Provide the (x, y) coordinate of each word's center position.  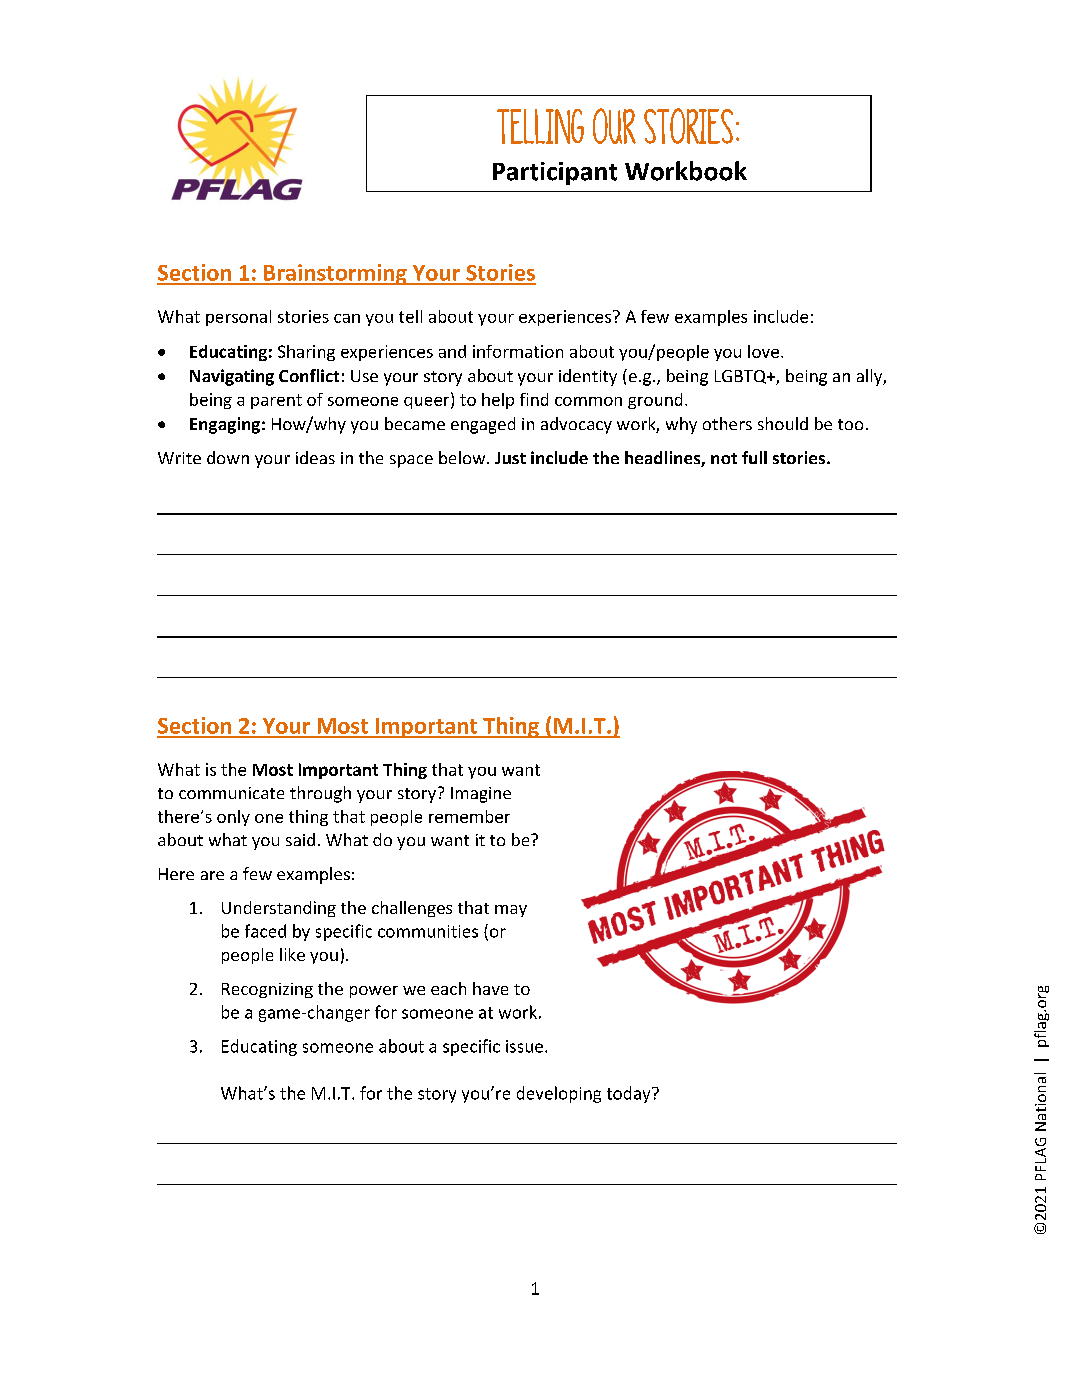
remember (469, 816)
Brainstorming (335, 274)
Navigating (232, 377)
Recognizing (267, 990)
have (490, 988)
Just (510, 458)
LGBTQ (742, 377)
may (511, 911)
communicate (231, 793)
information (518, 351)
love (765, 351)
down (228, 457)
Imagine (481, 795)
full (754, 457)
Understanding (279, 909)
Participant (555, 173)
